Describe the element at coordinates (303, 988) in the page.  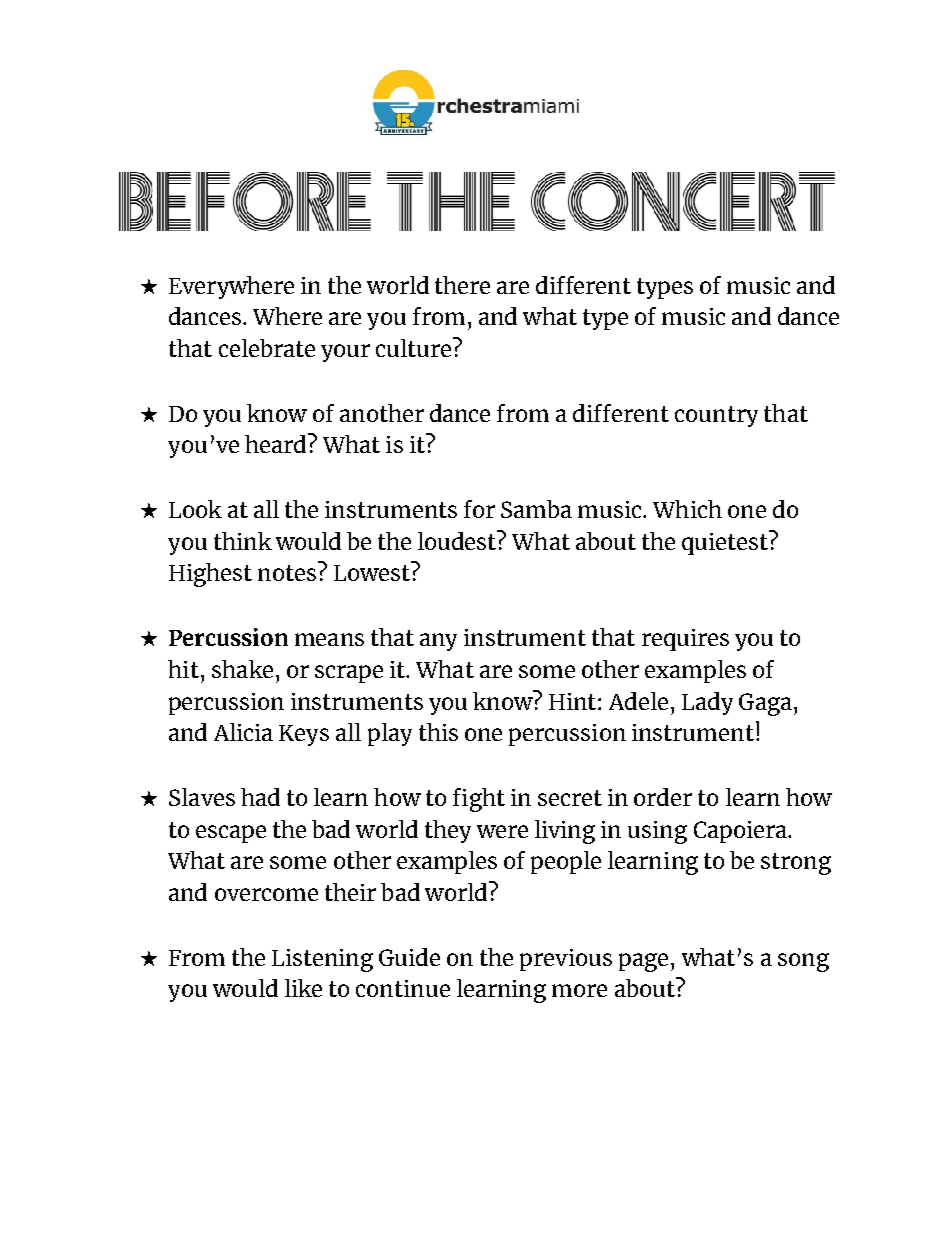
I see `like` at that location.
